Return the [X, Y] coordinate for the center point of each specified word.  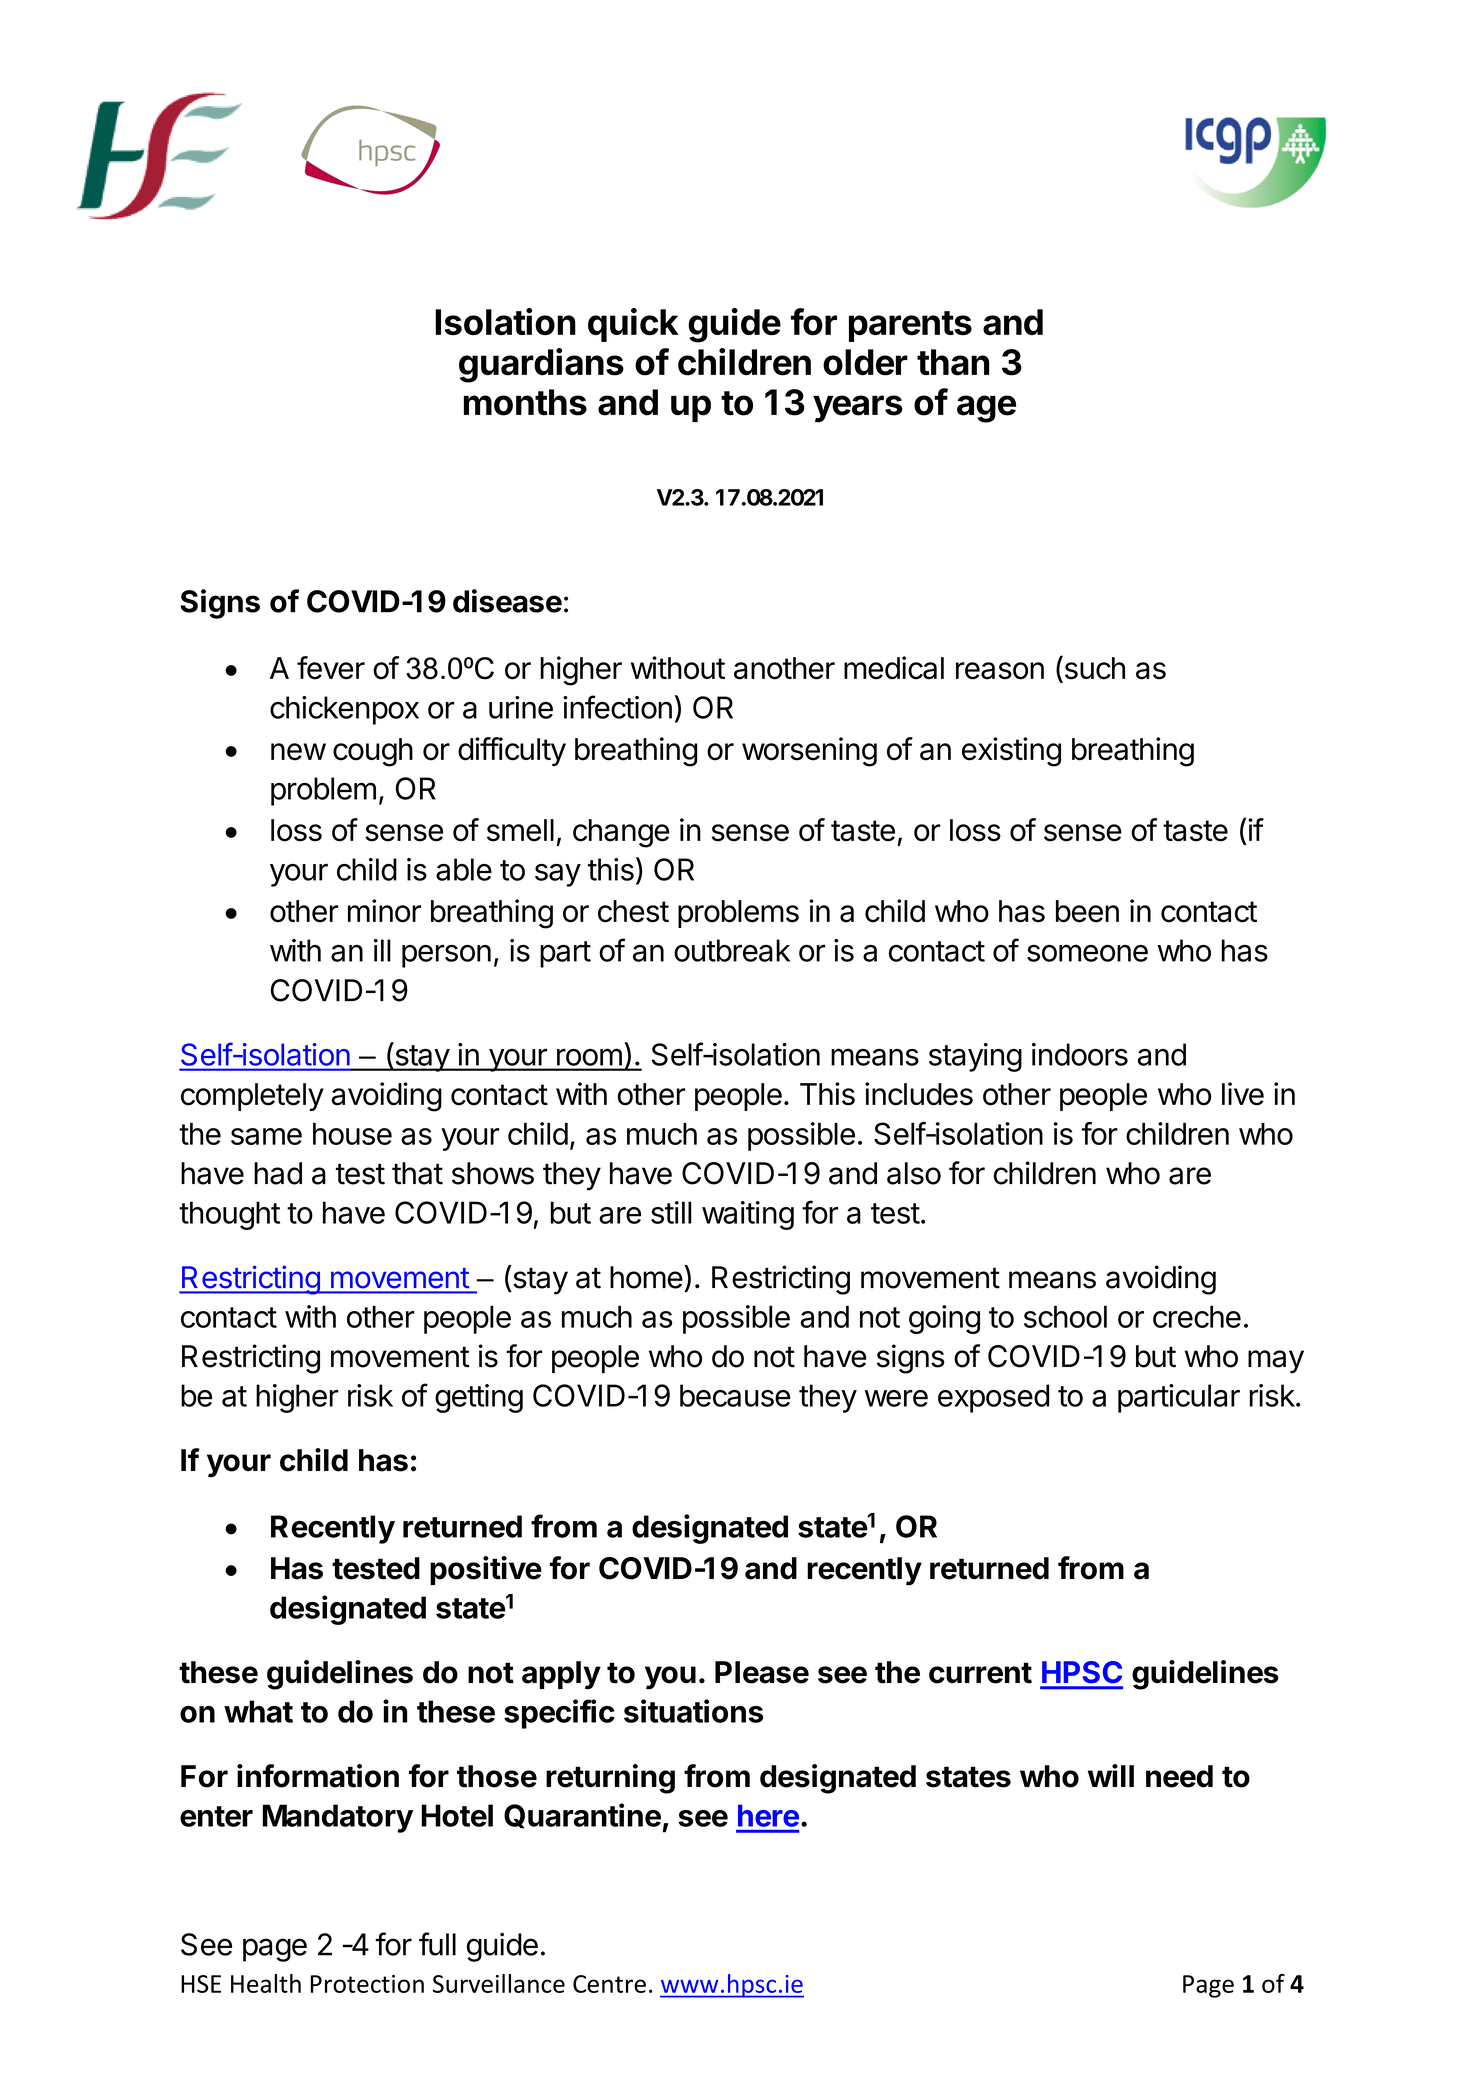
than [953, 362]
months [525, 402]
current [980, 1673]
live [1243, 1094]
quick [633, 325]
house [352, 1134]
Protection [367, 1984]
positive [486, 1570]
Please [762, 1672]
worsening [809, 752]
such [1093, 668]
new [298, 752]
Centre [609, 1984]
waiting [748, 1215]
